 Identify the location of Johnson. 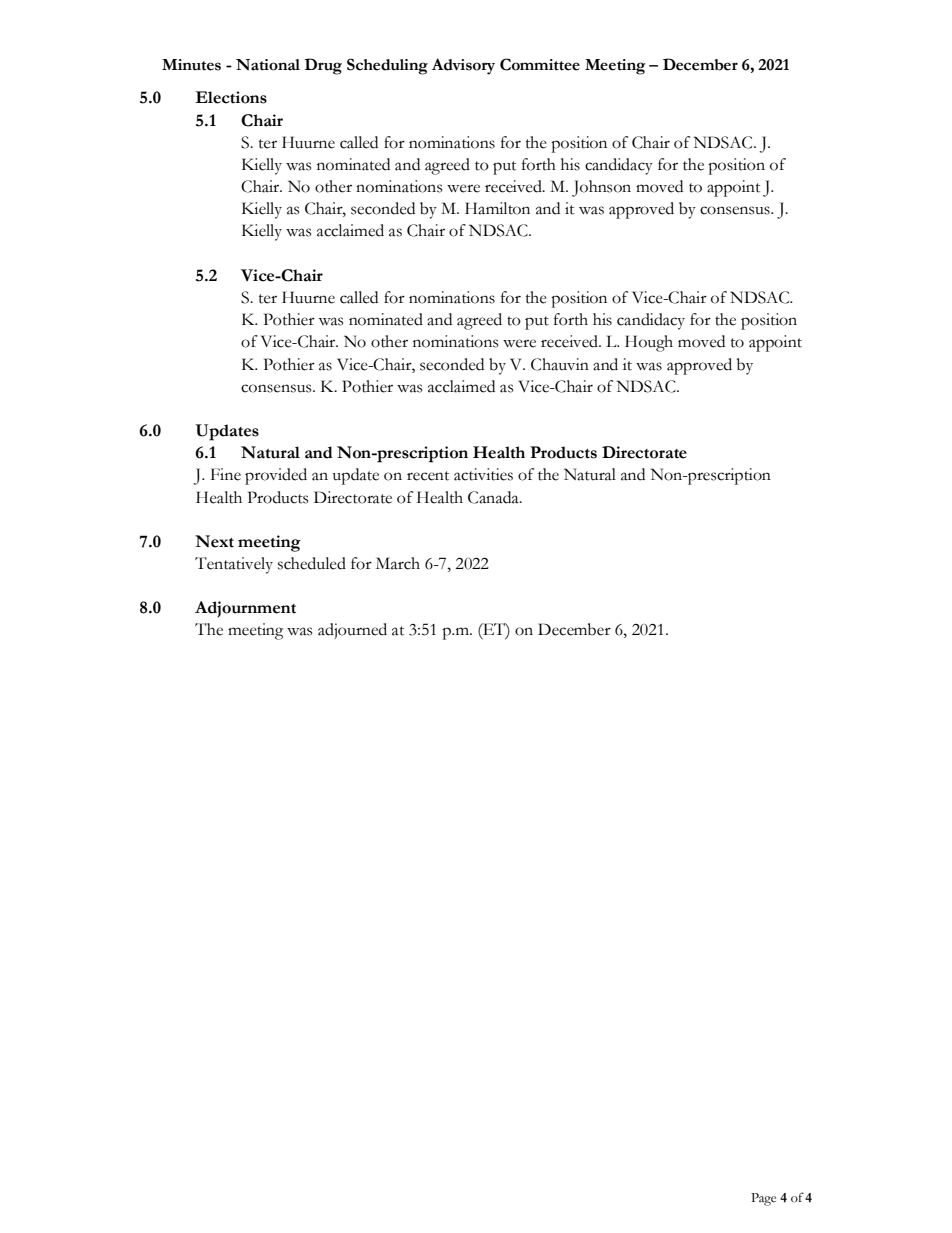
(601, 188).
